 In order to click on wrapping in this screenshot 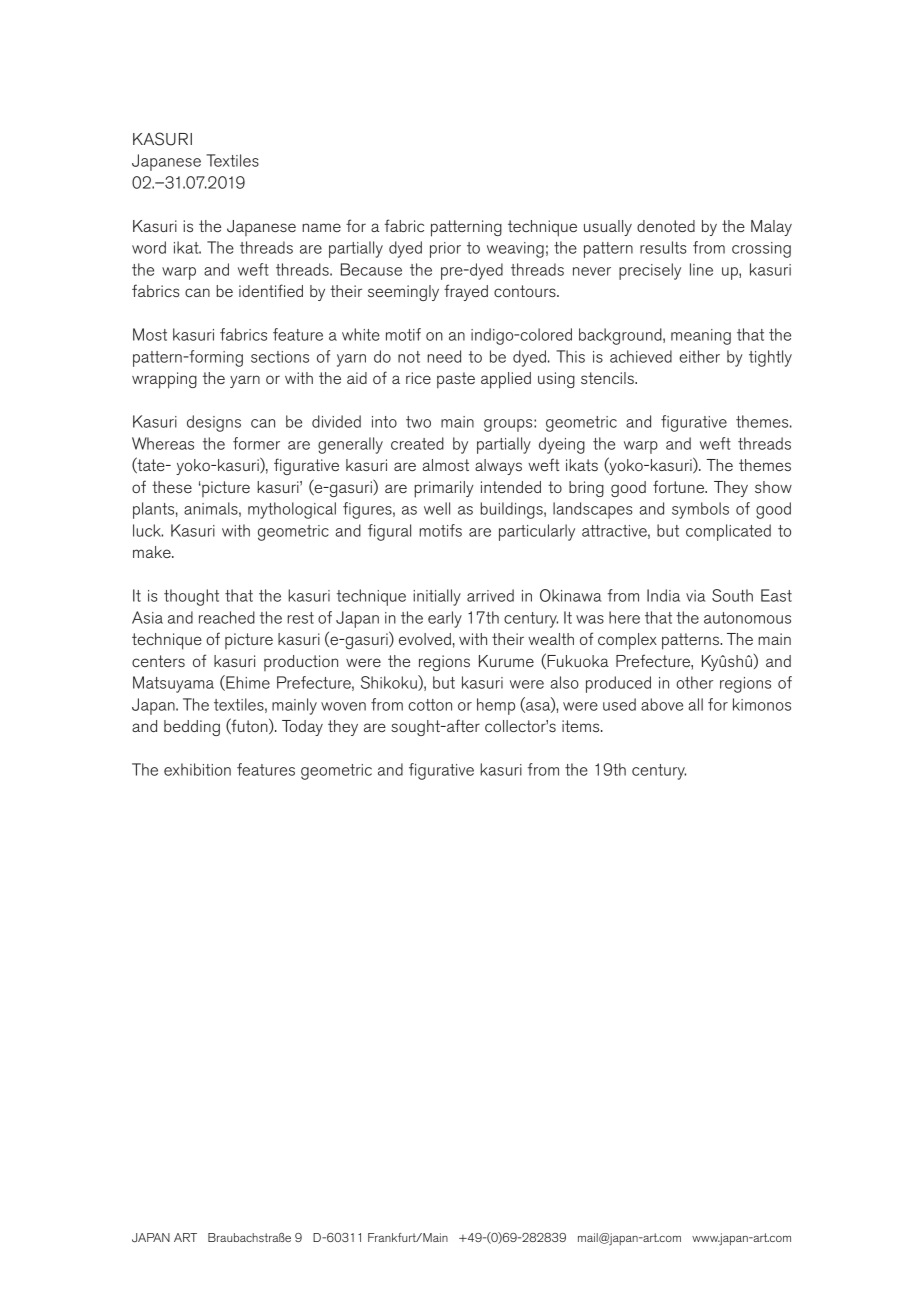, I will do `click(164, 380)`.
